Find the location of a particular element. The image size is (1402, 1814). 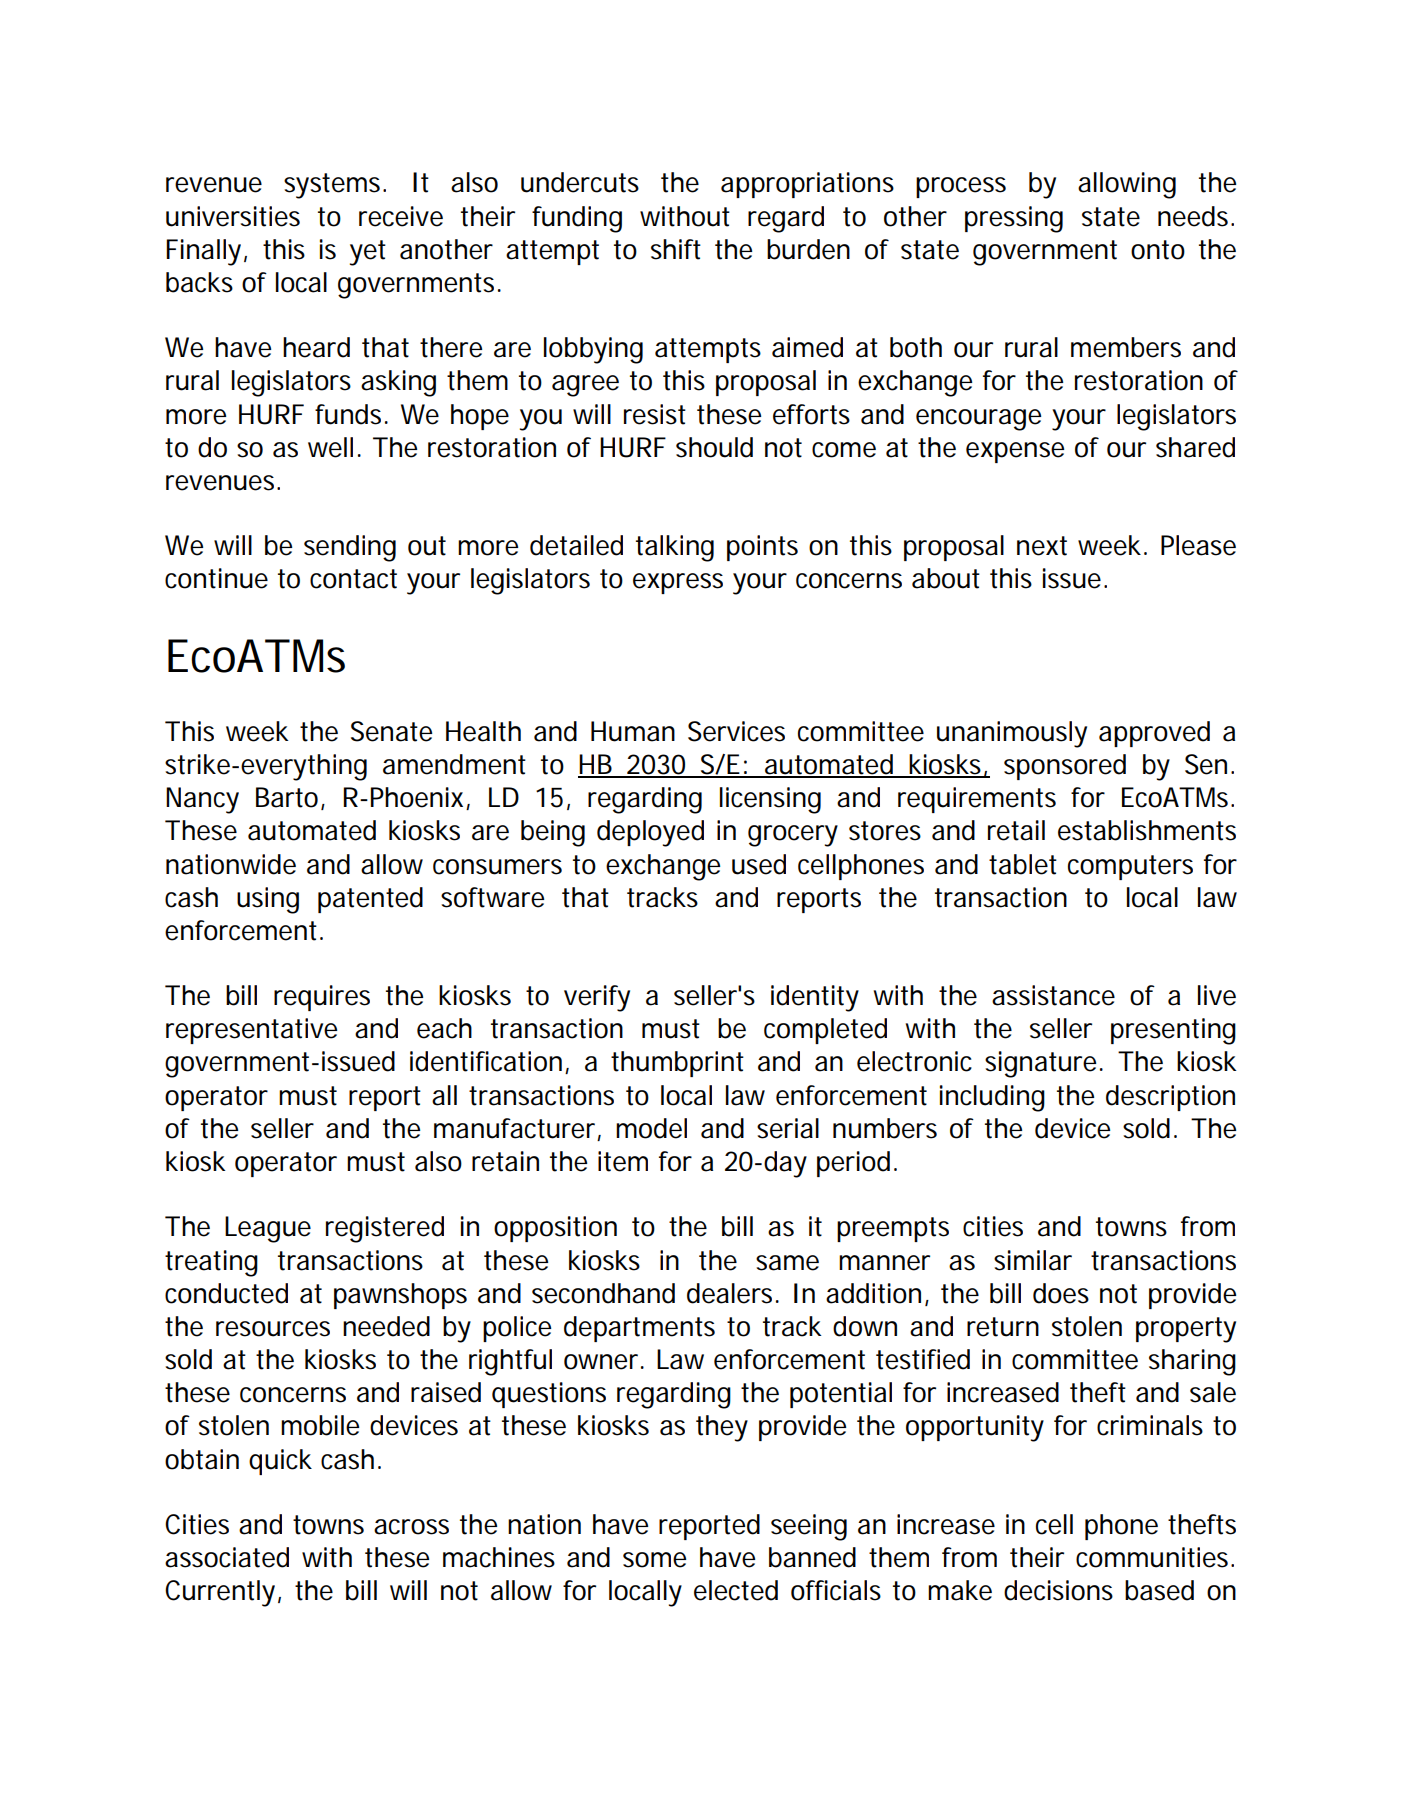

sending is located at coordinates (350, 548).
